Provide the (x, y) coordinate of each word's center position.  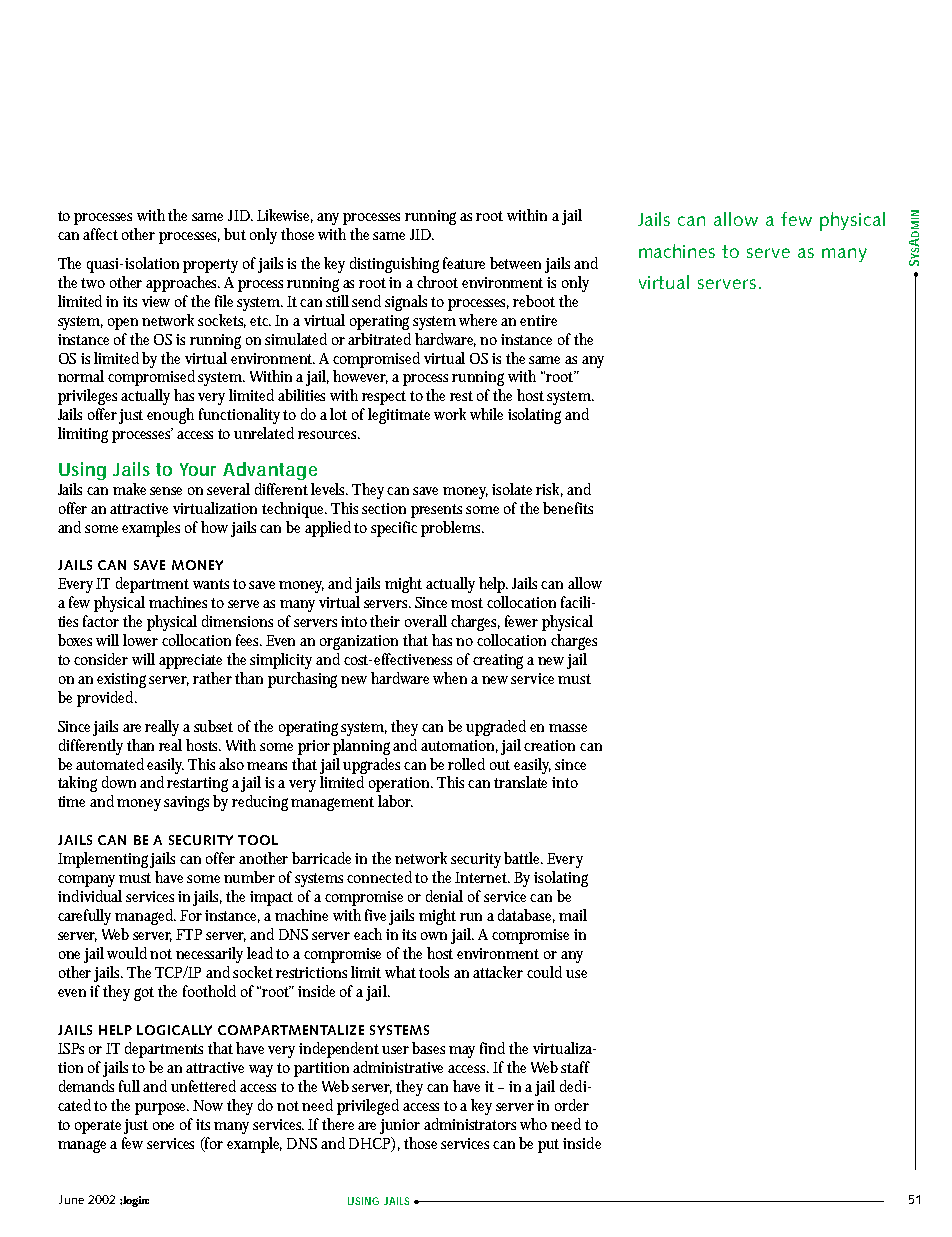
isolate (514, 489)
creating (500, 661)
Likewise (285, 216)
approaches (183, 284)
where (480, 320)
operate (100, 1127)
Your (198, 469)
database (526, 916)
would (129, 953)
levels (329, 489)
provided (107, 699)
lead (262, 953)
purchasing (305, 680)
